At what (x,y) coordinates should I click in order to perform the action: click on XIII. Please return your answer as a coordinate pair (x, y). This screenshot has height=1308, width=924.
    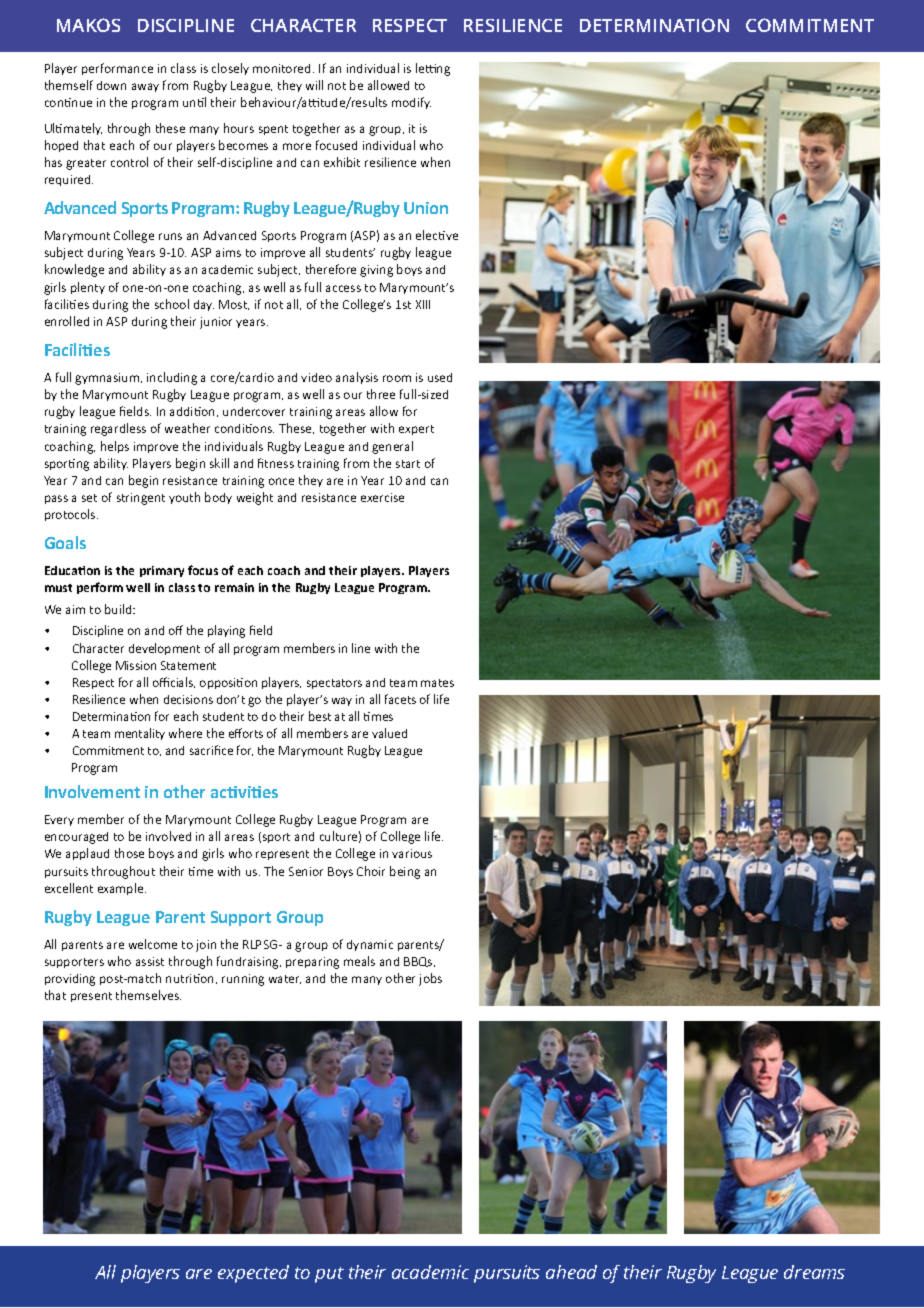
    Looking at the image, I should click on (423, 304).
